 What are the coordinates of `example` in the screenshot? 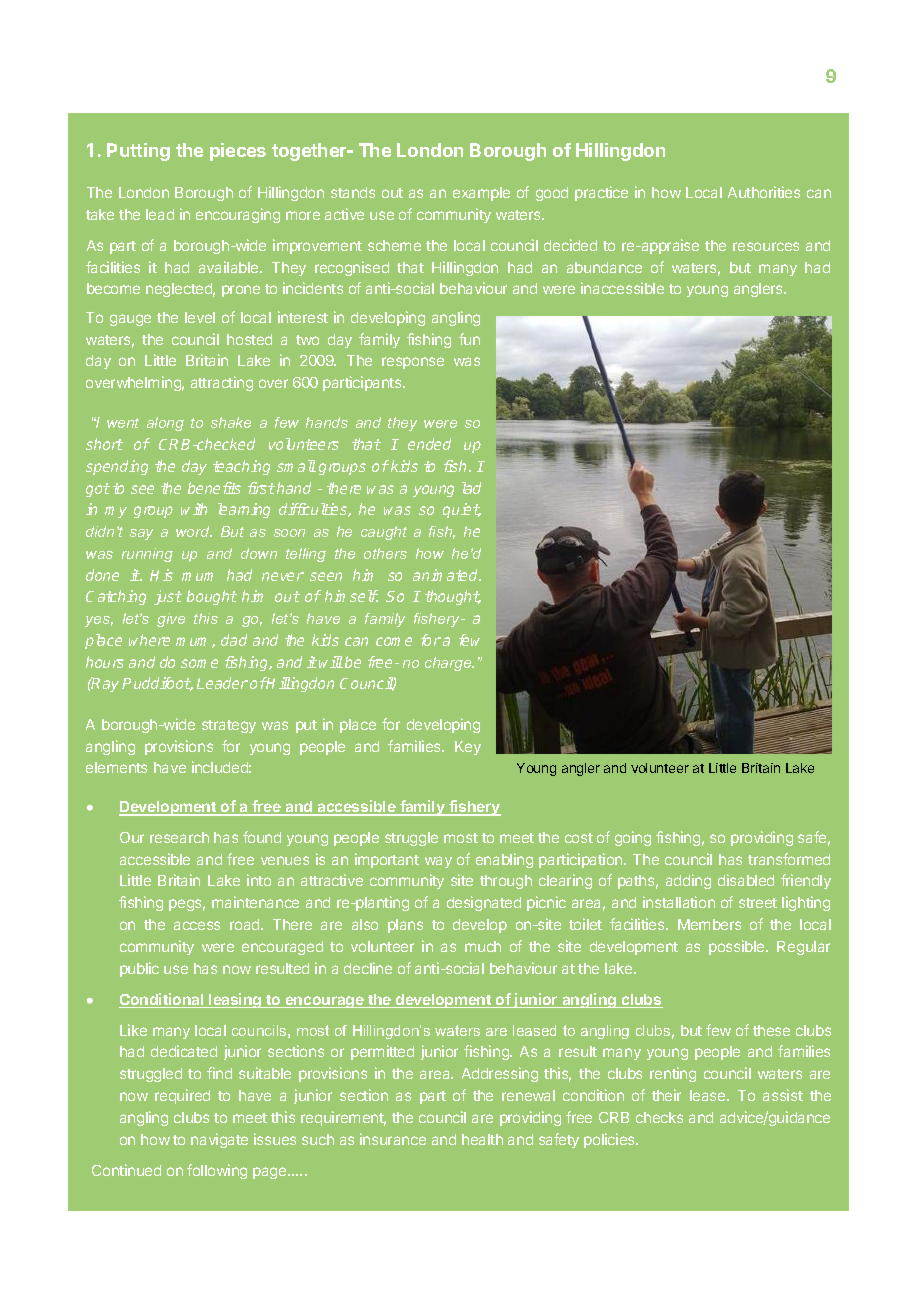 It's located at (481, 194).
